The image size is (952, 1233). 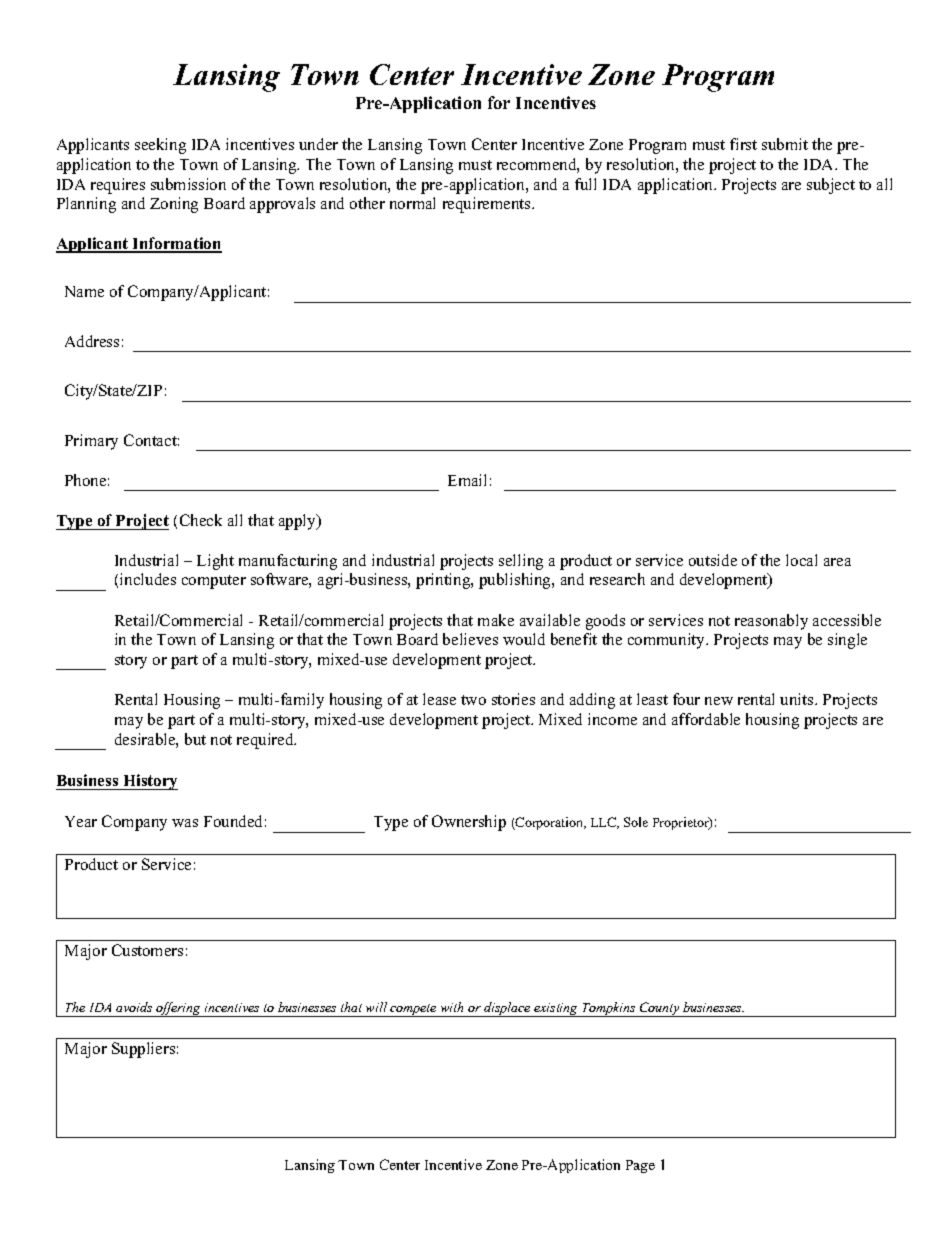 I want to click on includes, so click(x=148, y=579).
